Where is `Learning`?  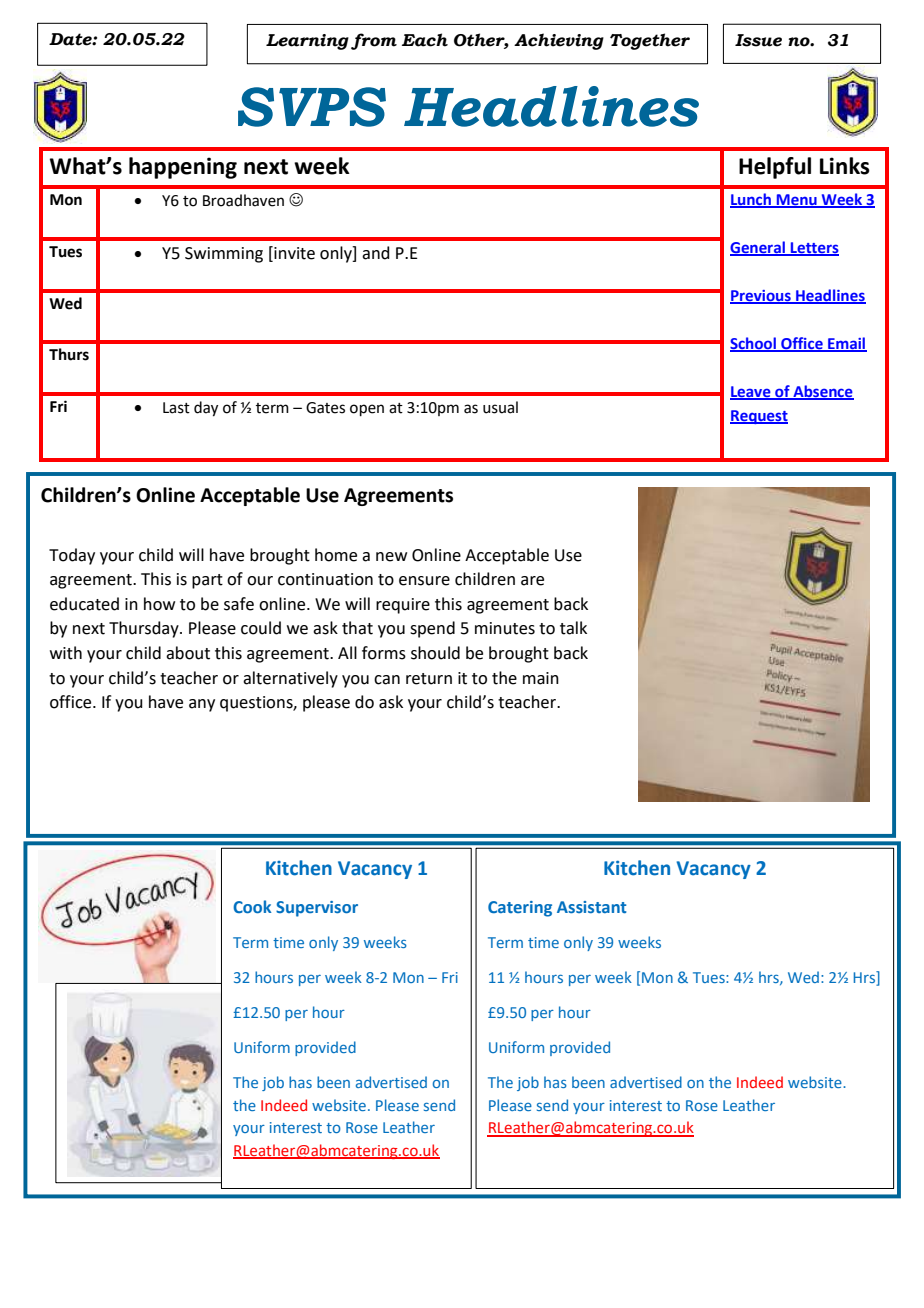 Learning is located at coordinates (307, 42).
